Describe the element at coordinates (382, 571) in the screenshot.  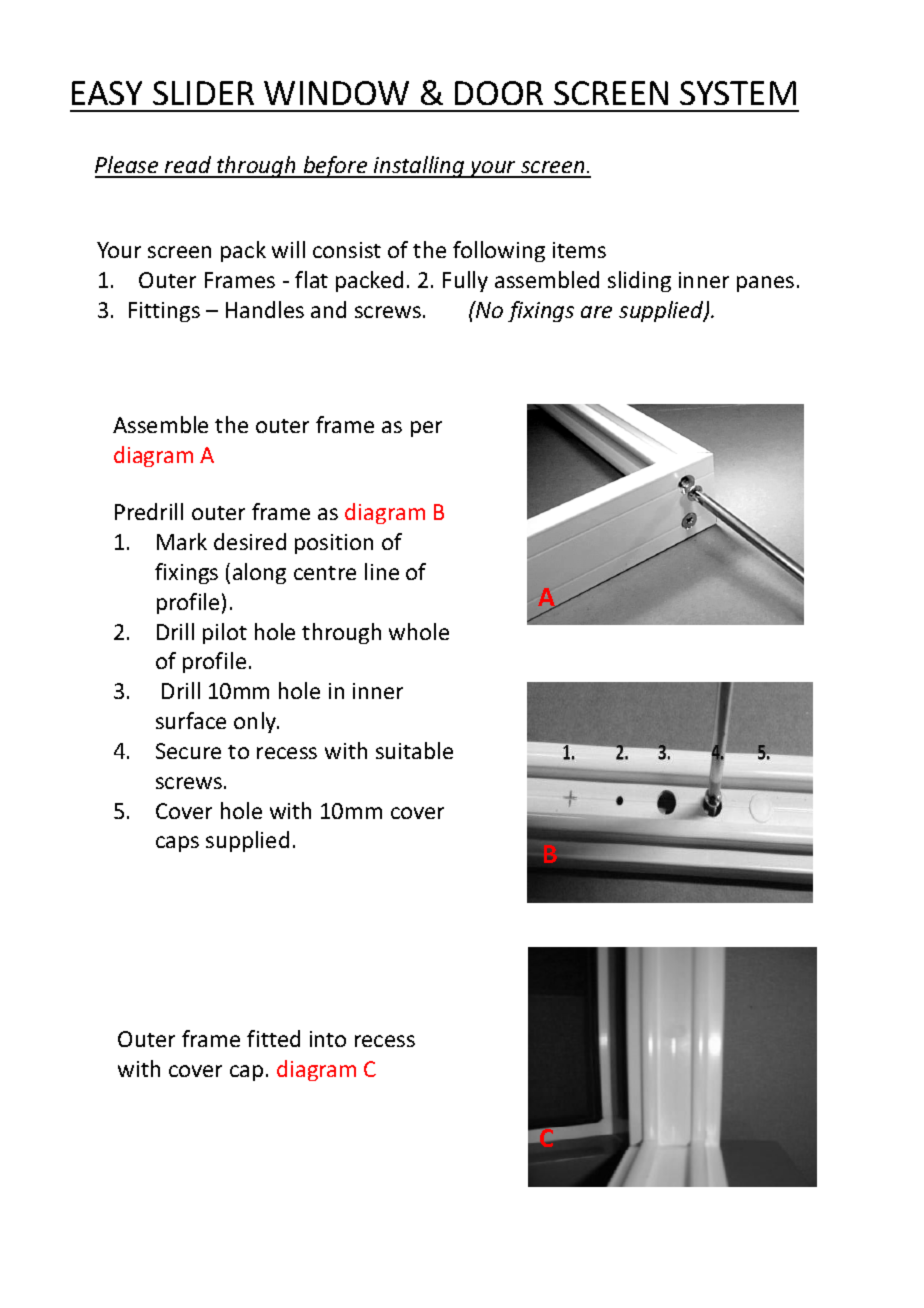
I see `line` at that location.
